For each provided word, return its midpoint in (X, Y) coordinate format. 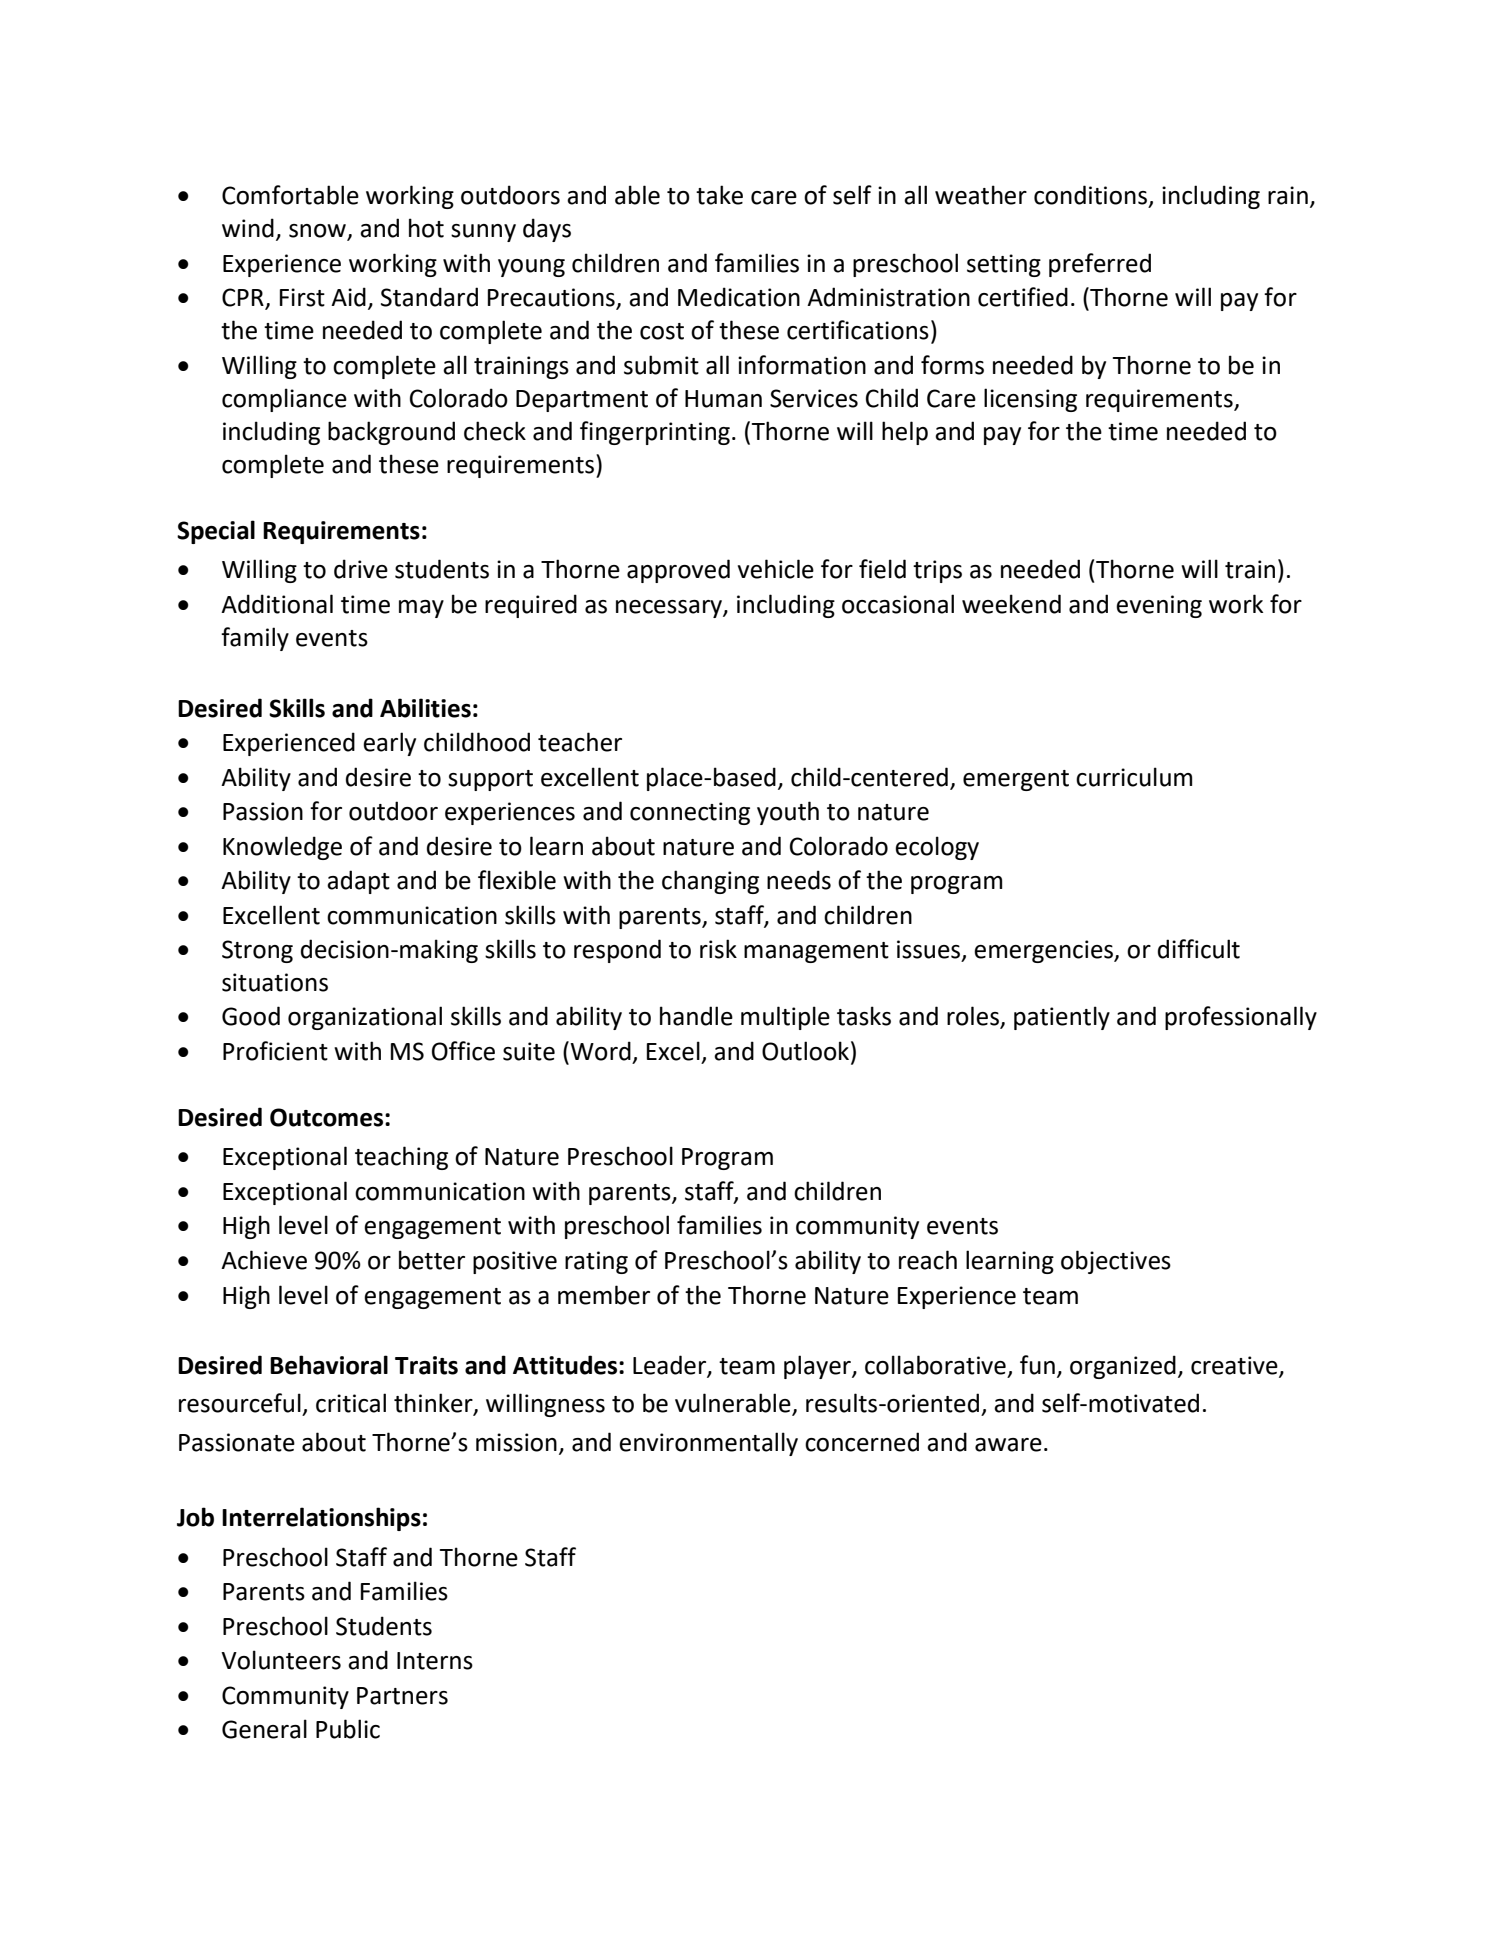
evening (1159, 606)
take (719, 195)
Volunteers (281, 1660)
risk (718, 949)
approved (678, 571)
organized (1123, 1367)
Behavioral (329, 1365)
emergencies (1045, 951)
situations (275, 982)
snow (318, 232)
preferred (1100, 265)
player (818, 1367)
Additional (277, 604)
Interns (435, 1661)
